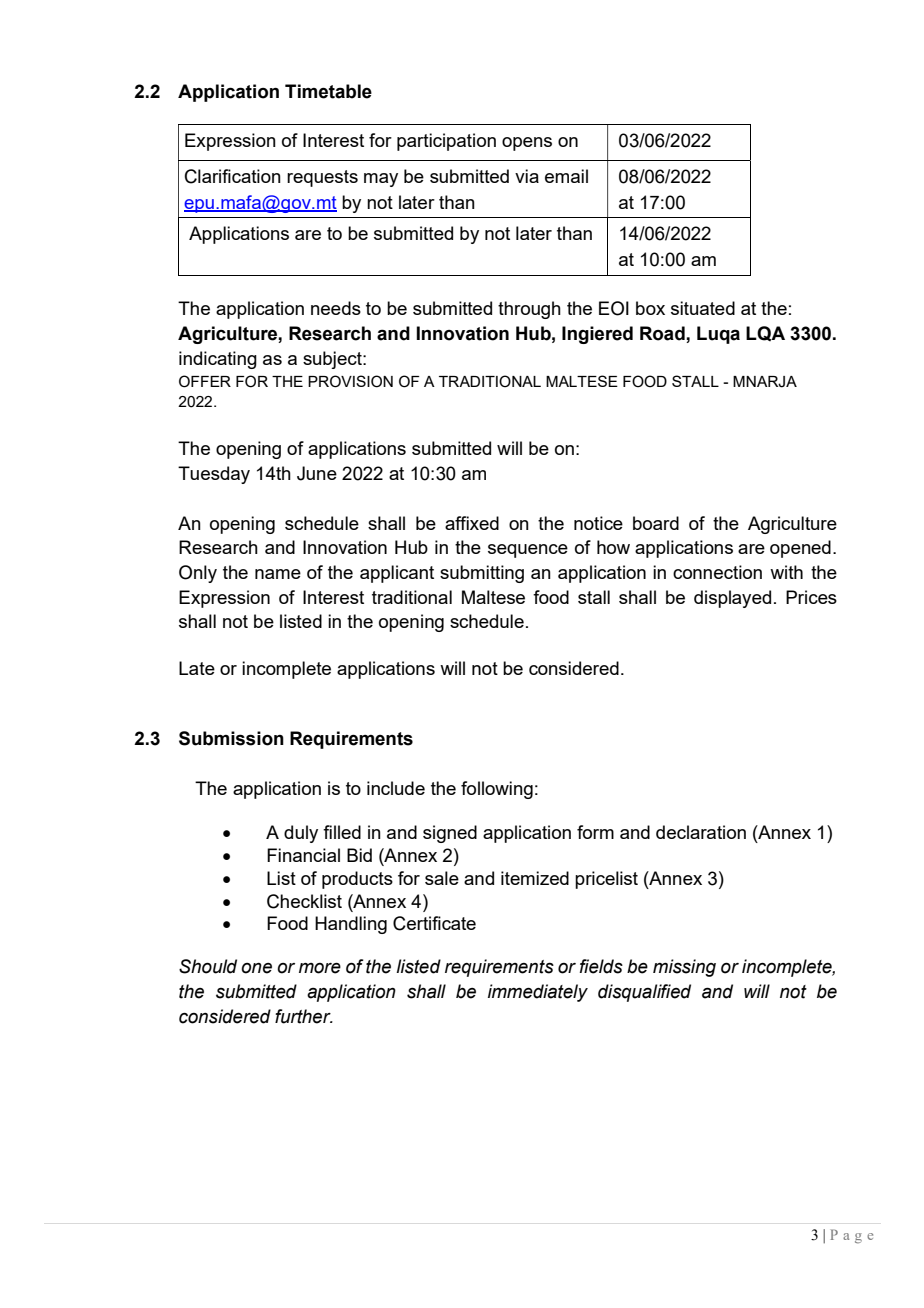  Describe the element at coordinates (717, 572) in the document. I see `connection` at that location.
